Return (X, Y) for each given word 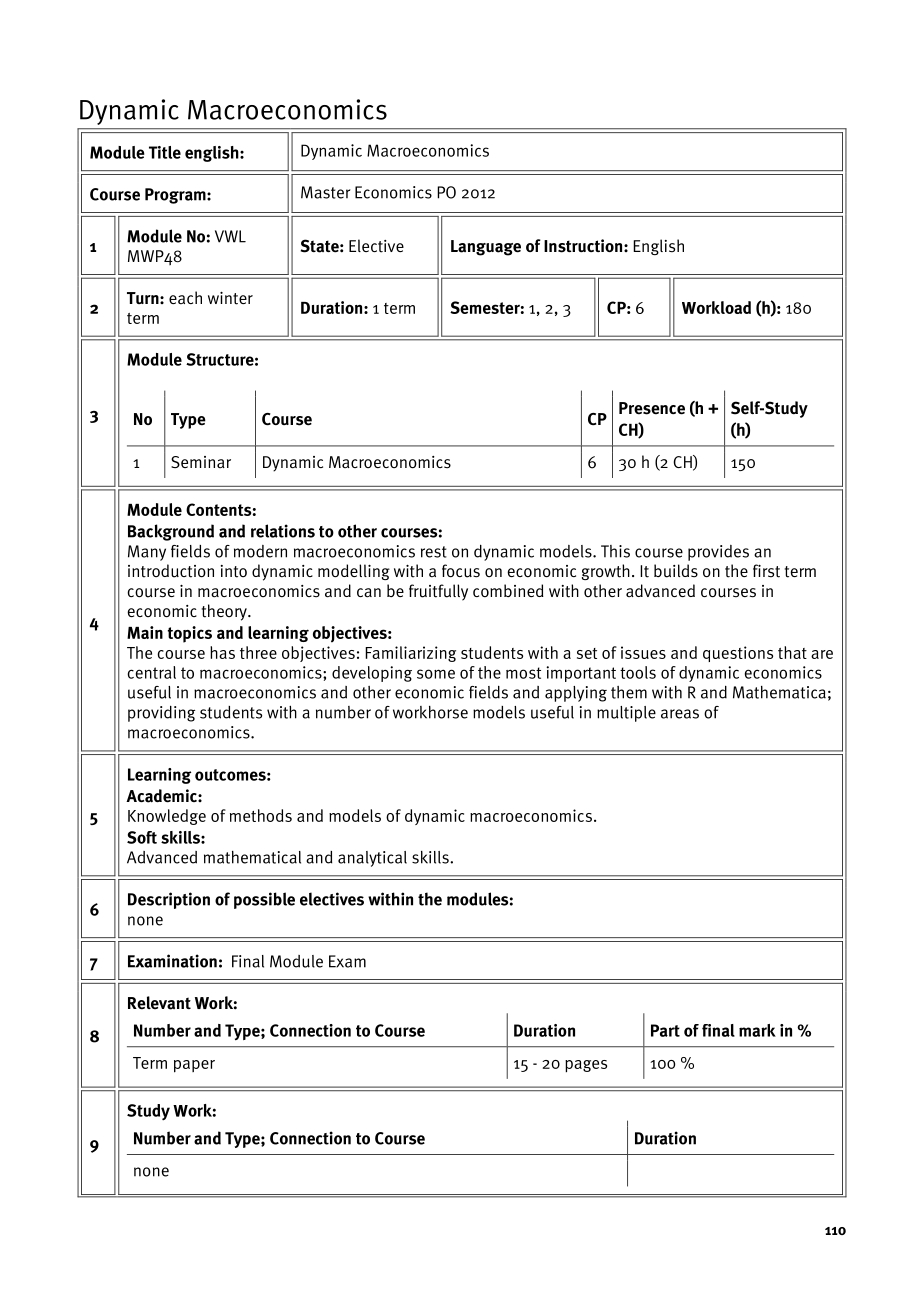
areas (680, 714)
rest (434, 552)
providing (161, 714)
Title (165, 152)
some (436, 674)
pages (586, 1066)
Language (486, 248)
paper (194, 1066)
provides (718, 553)
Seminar (201, 462)
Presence (652, 408)
